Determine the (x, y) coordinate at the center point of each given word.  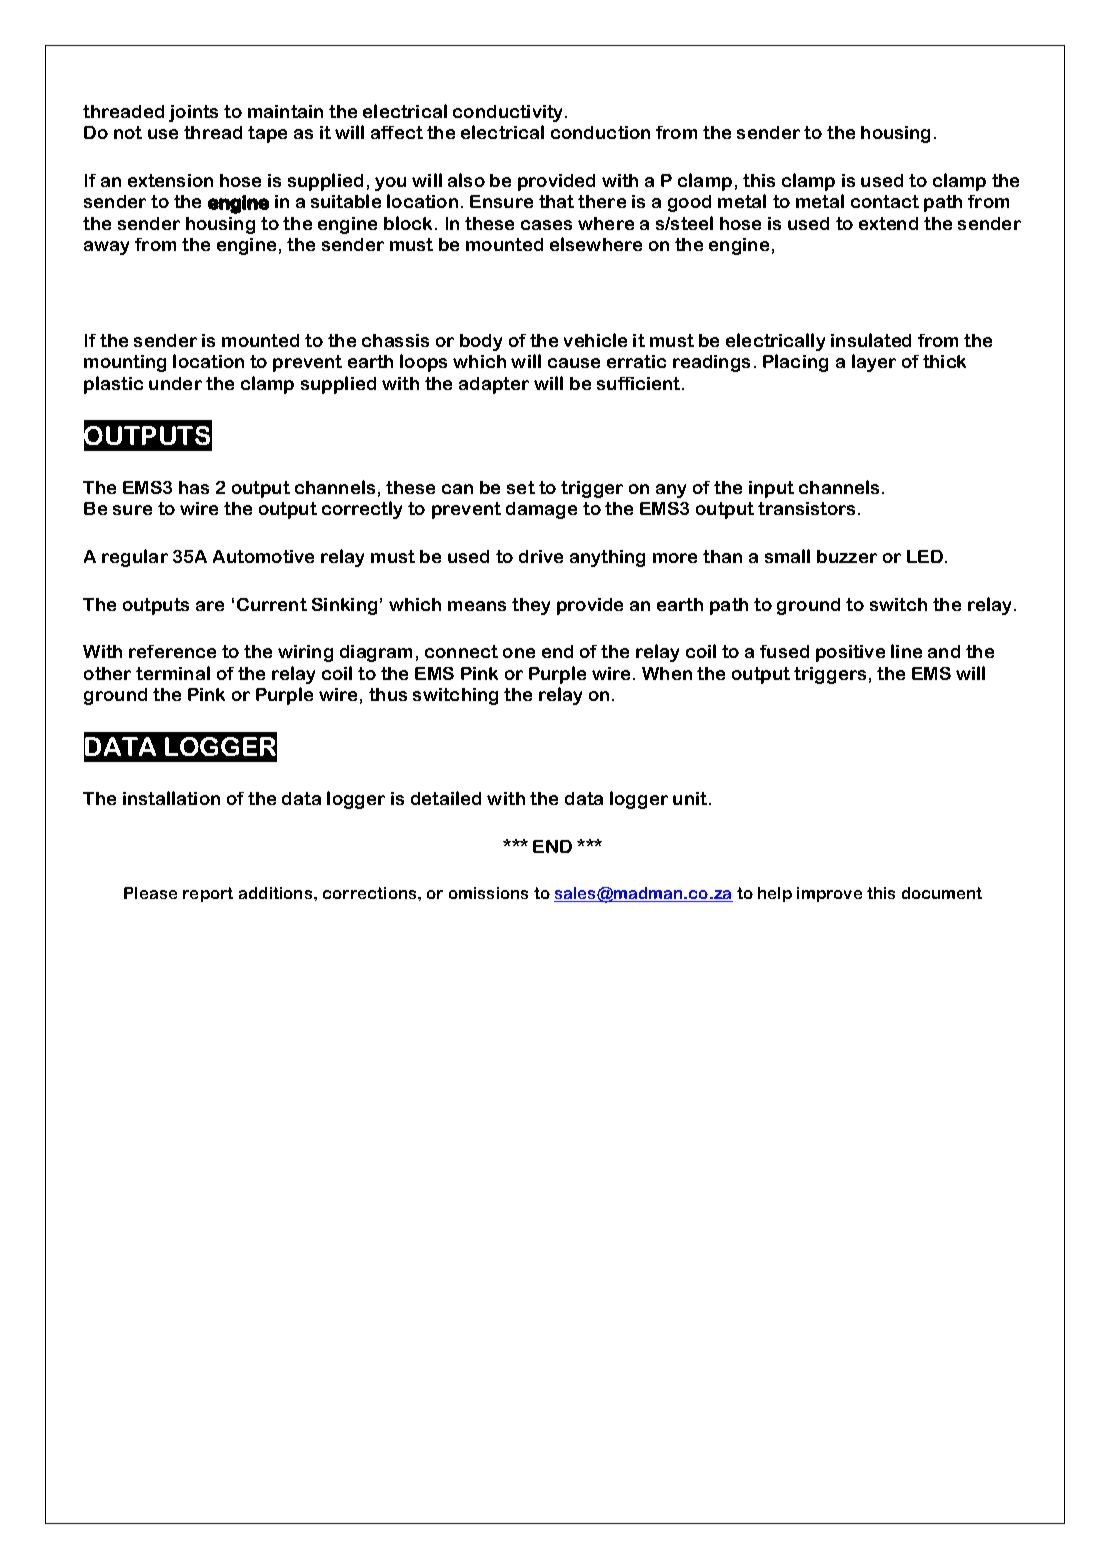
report (208, 894)
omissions (488, 893)
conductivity (509, 113)
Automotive (263, 556)
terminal (173, 673)
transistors (808, 508)
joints (193, 113)
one (519, 653)
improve (829, 894)
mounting (125, 363)
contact (885, 201)
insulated (871, 340)
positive (850, 653)
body (481, 342)
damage (541, 510)
